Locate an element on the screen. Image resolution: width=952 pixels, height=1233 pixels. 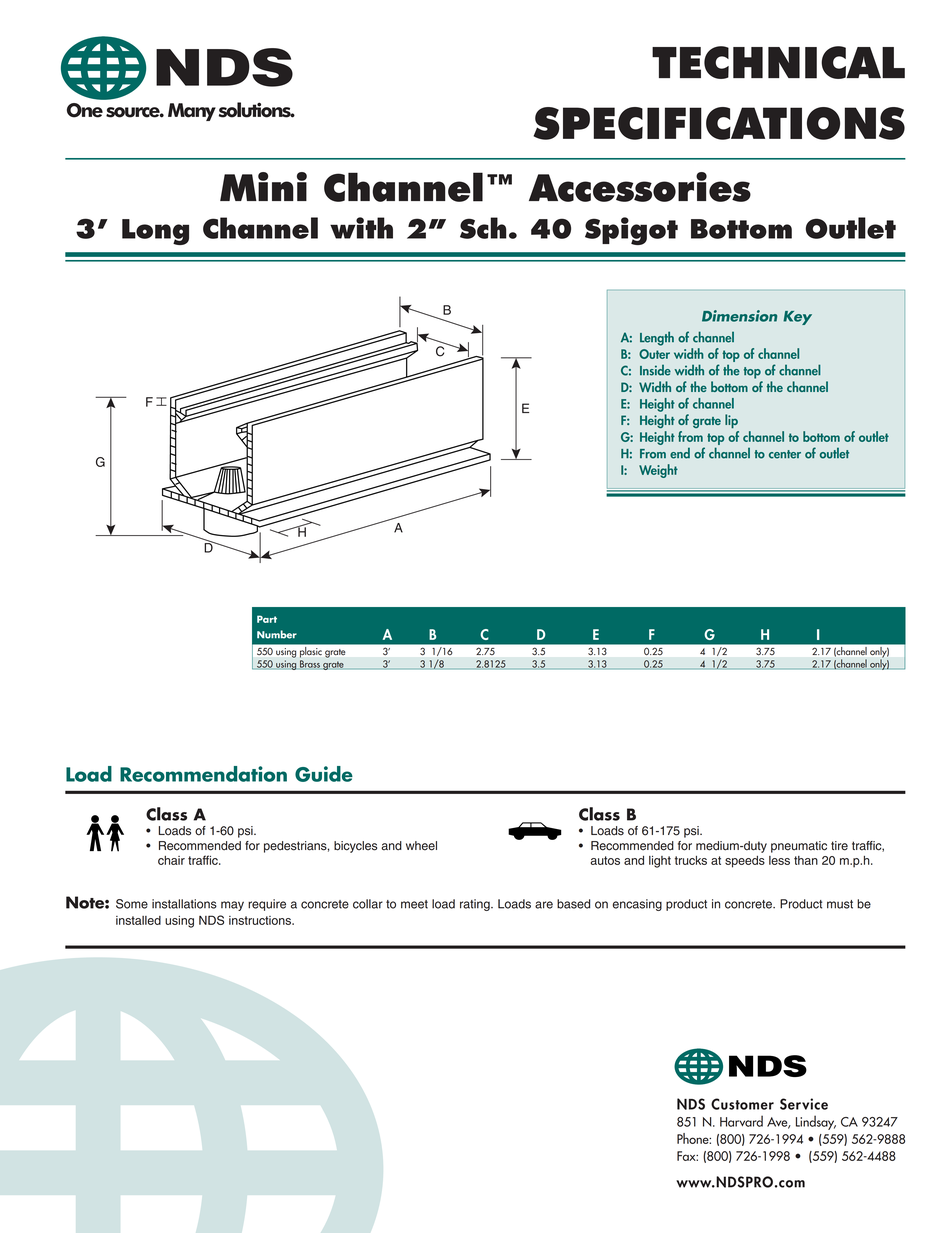
TECHNICAL is located at coordinates (778, 62).
